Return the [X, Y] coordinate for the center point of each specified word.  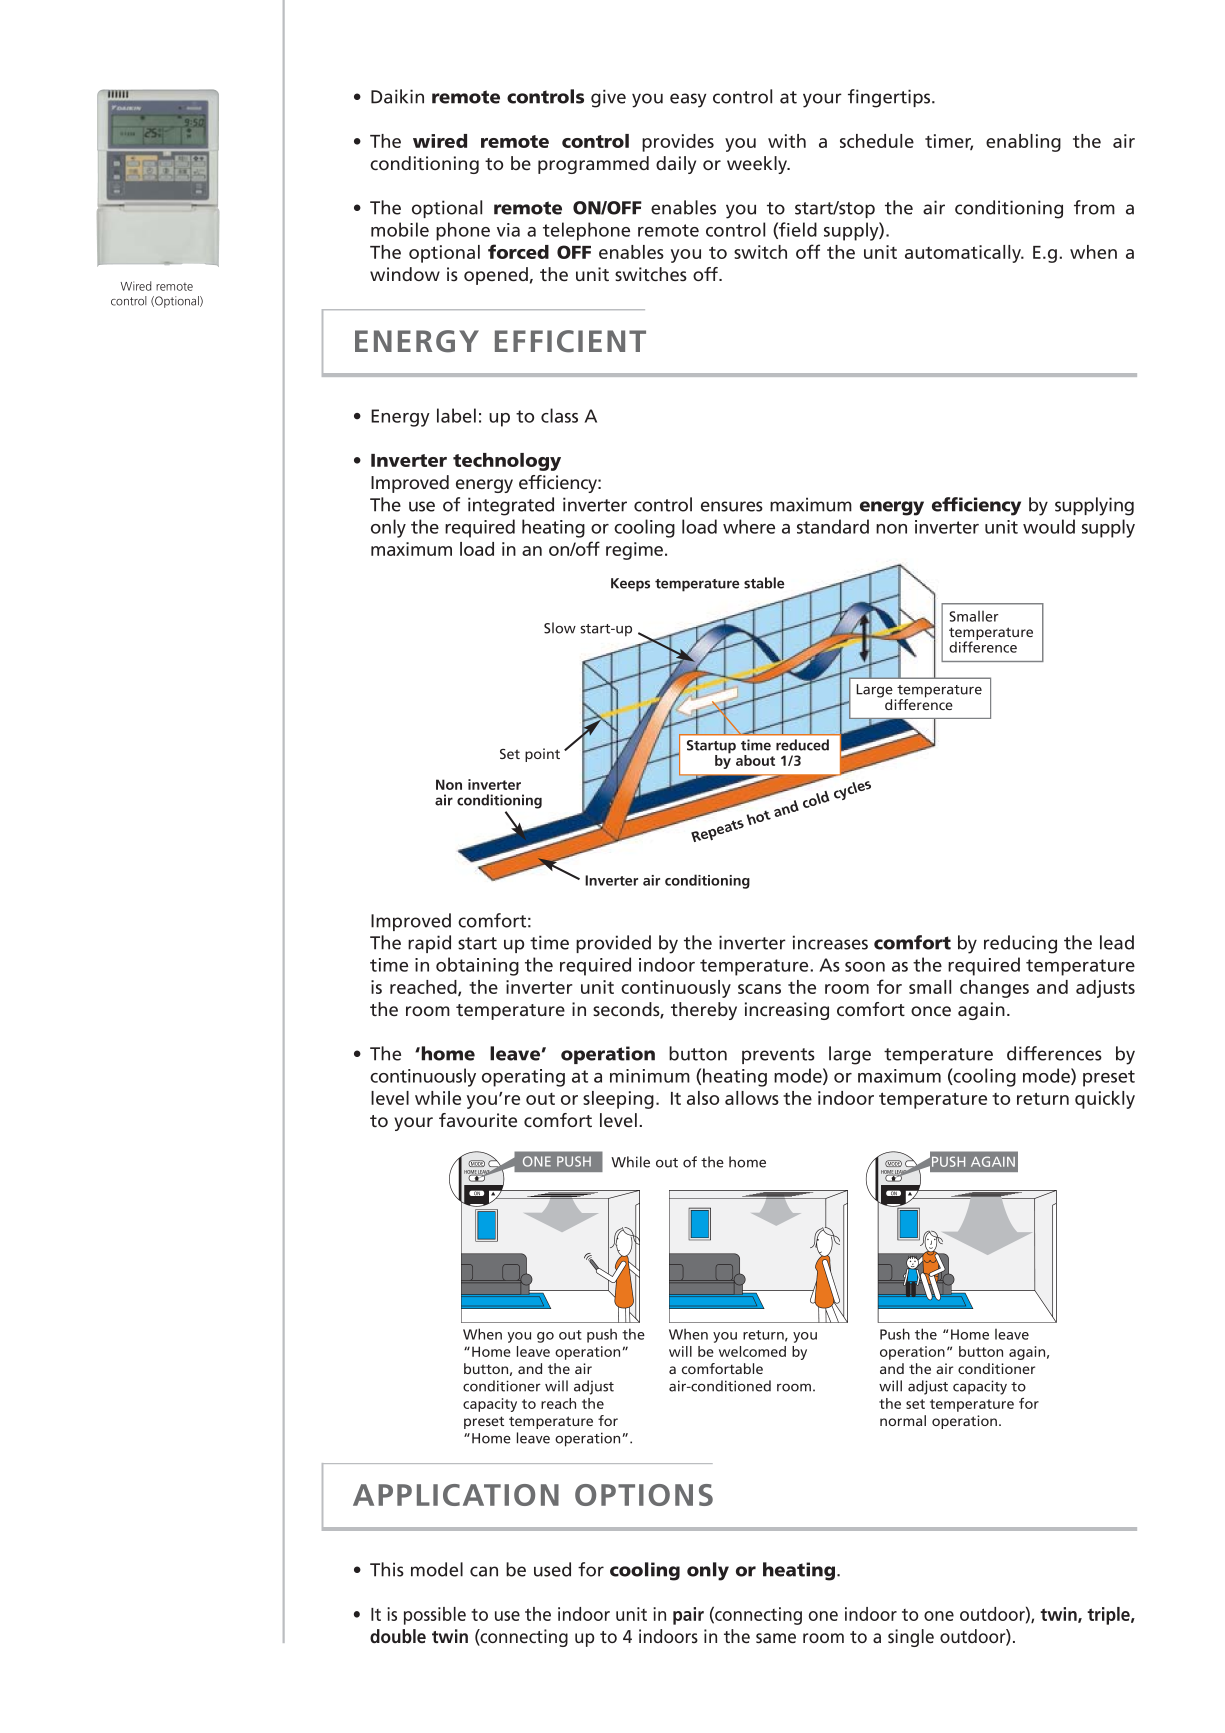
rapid [429, 944]
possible [435, 1616]
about [755, 760]
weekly [758, 165]
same [776, 1638]
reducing [1020, 944]
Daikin [397, 96]
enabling [1023, 143]
